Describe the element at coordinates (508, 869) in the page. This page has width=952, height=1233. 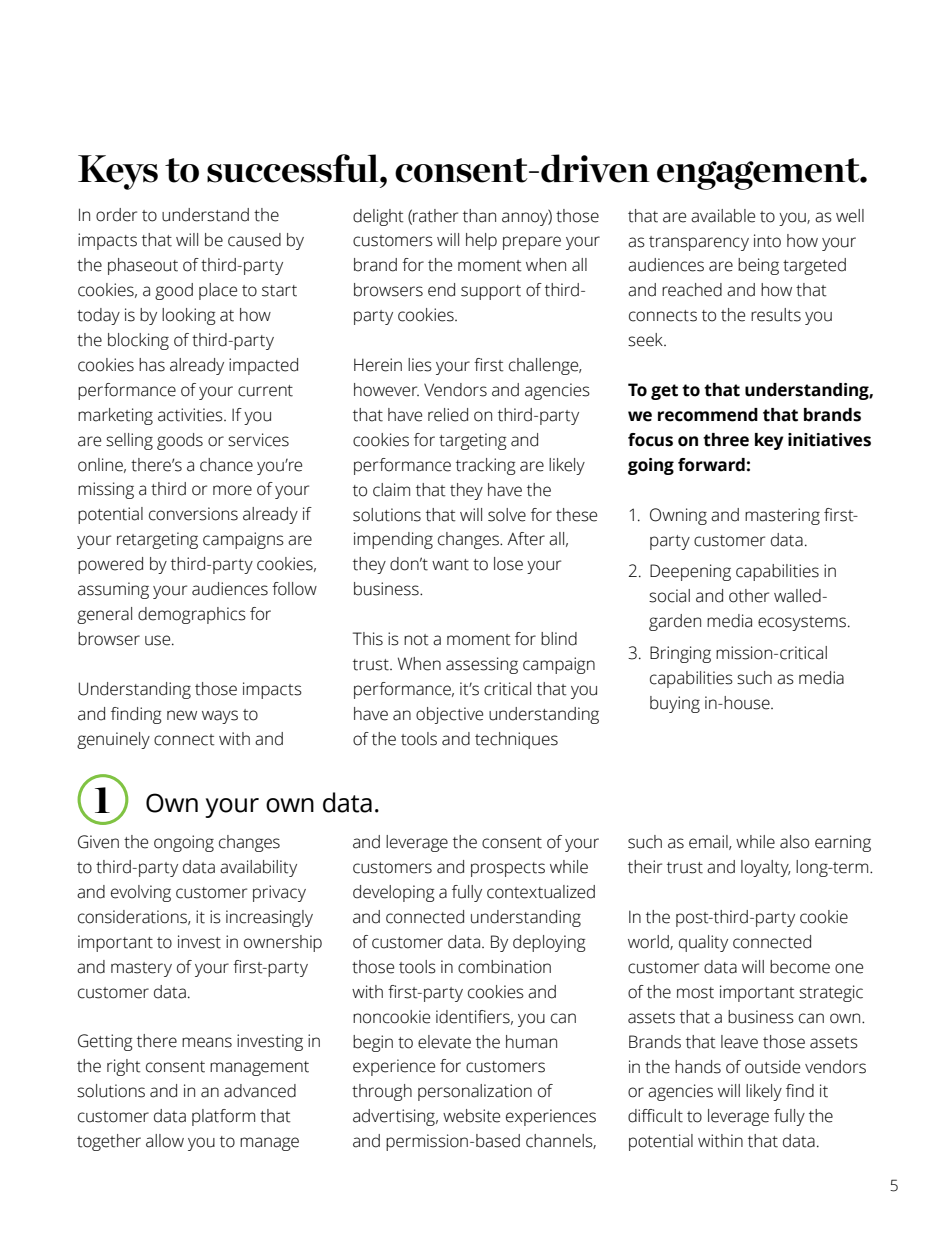
I see `prospects` at that location.
